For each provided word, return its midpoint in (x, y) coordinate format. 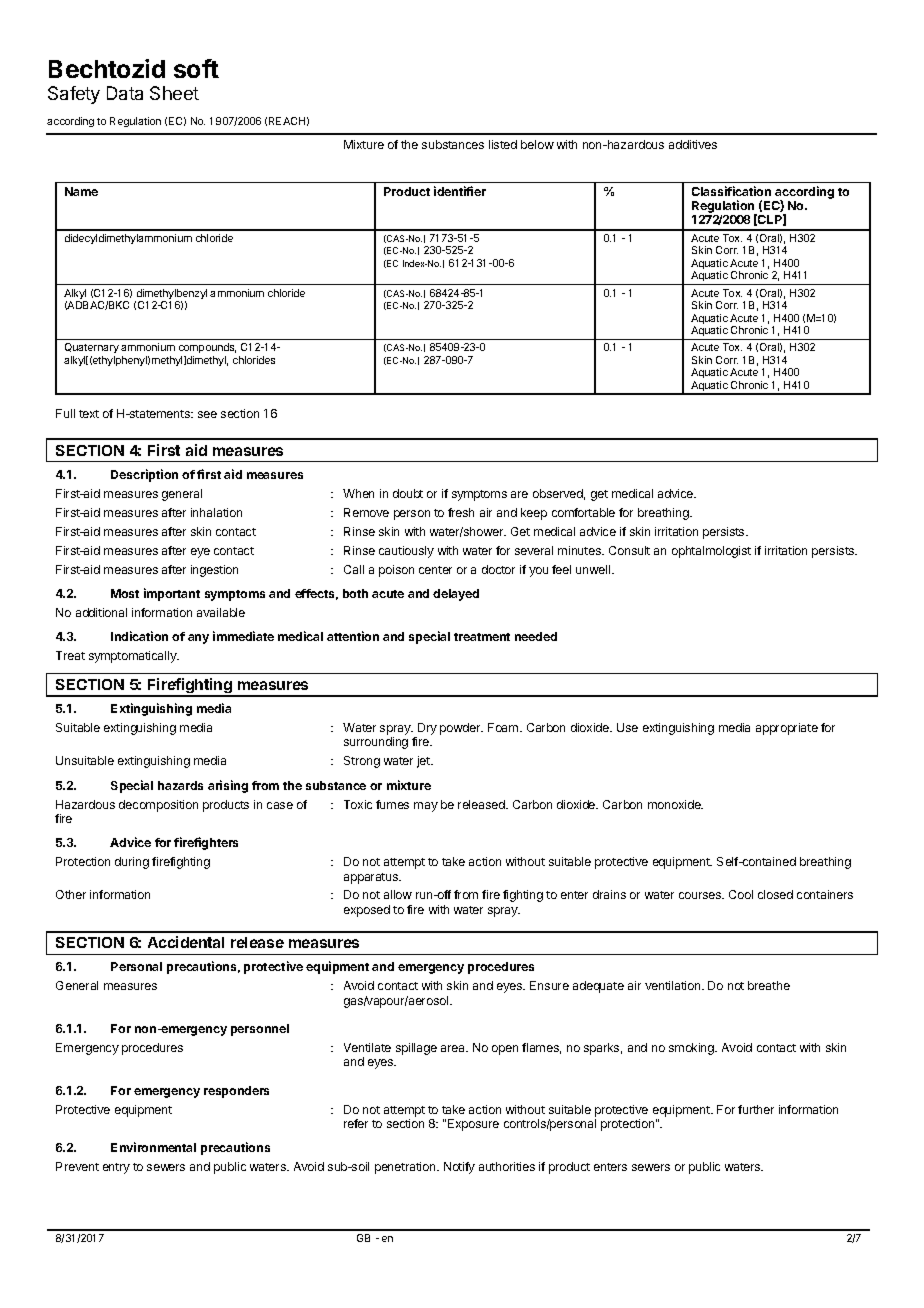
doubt (408, 493)
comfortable (583, 512)
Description (144, 475)
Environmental (153, 1147)
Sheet (174, 93)
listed (503, 144)
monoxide (675, 804)
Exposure (473, 1125)
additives (693, 144)
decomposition (158, 806)
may (426, 807)
